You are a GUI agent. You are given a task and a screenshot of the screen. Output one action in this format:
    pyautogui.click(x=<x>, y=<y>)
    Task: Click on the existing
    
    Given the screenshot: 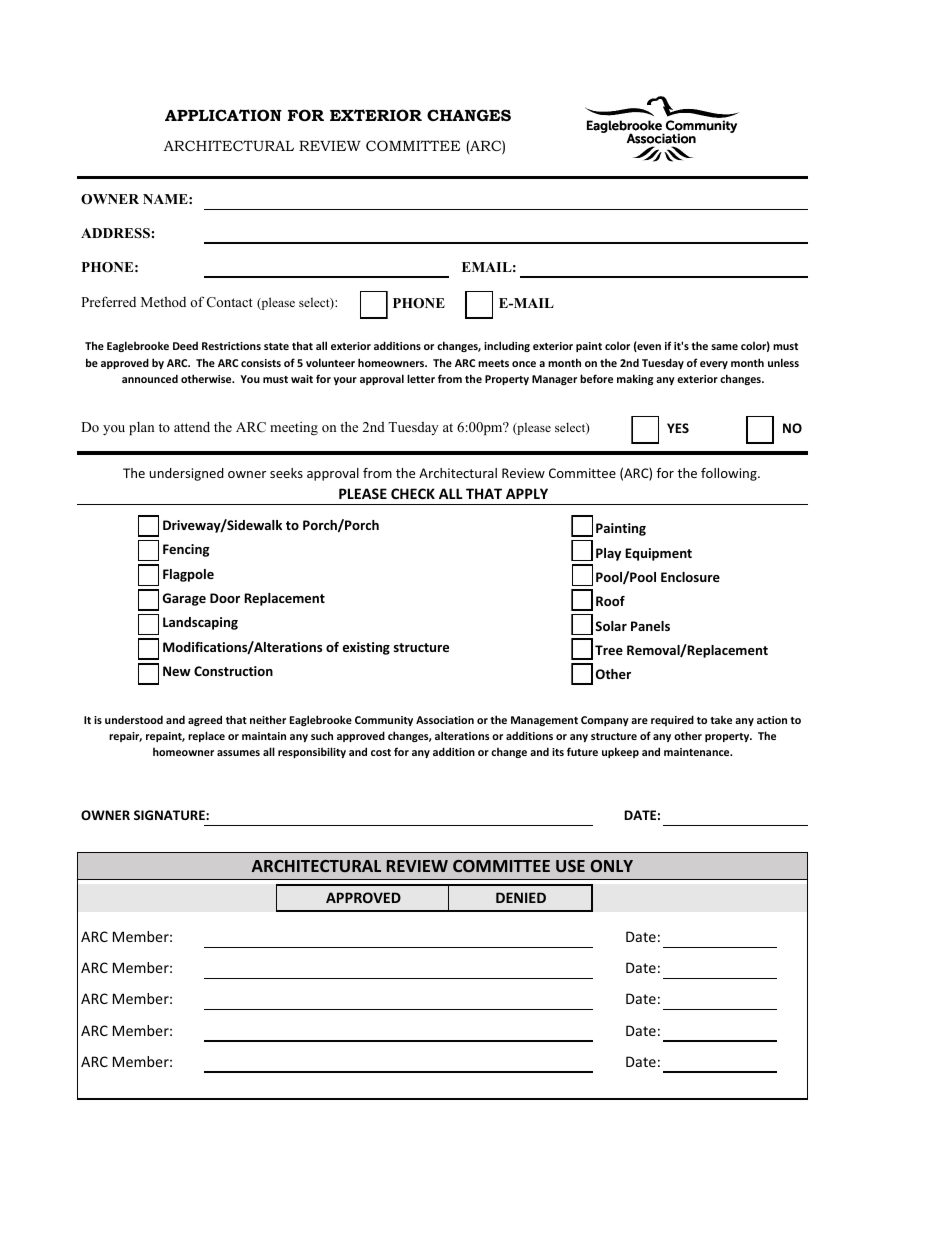 What is the action you would take?
    pyautogui.click(x=366, y=648)
